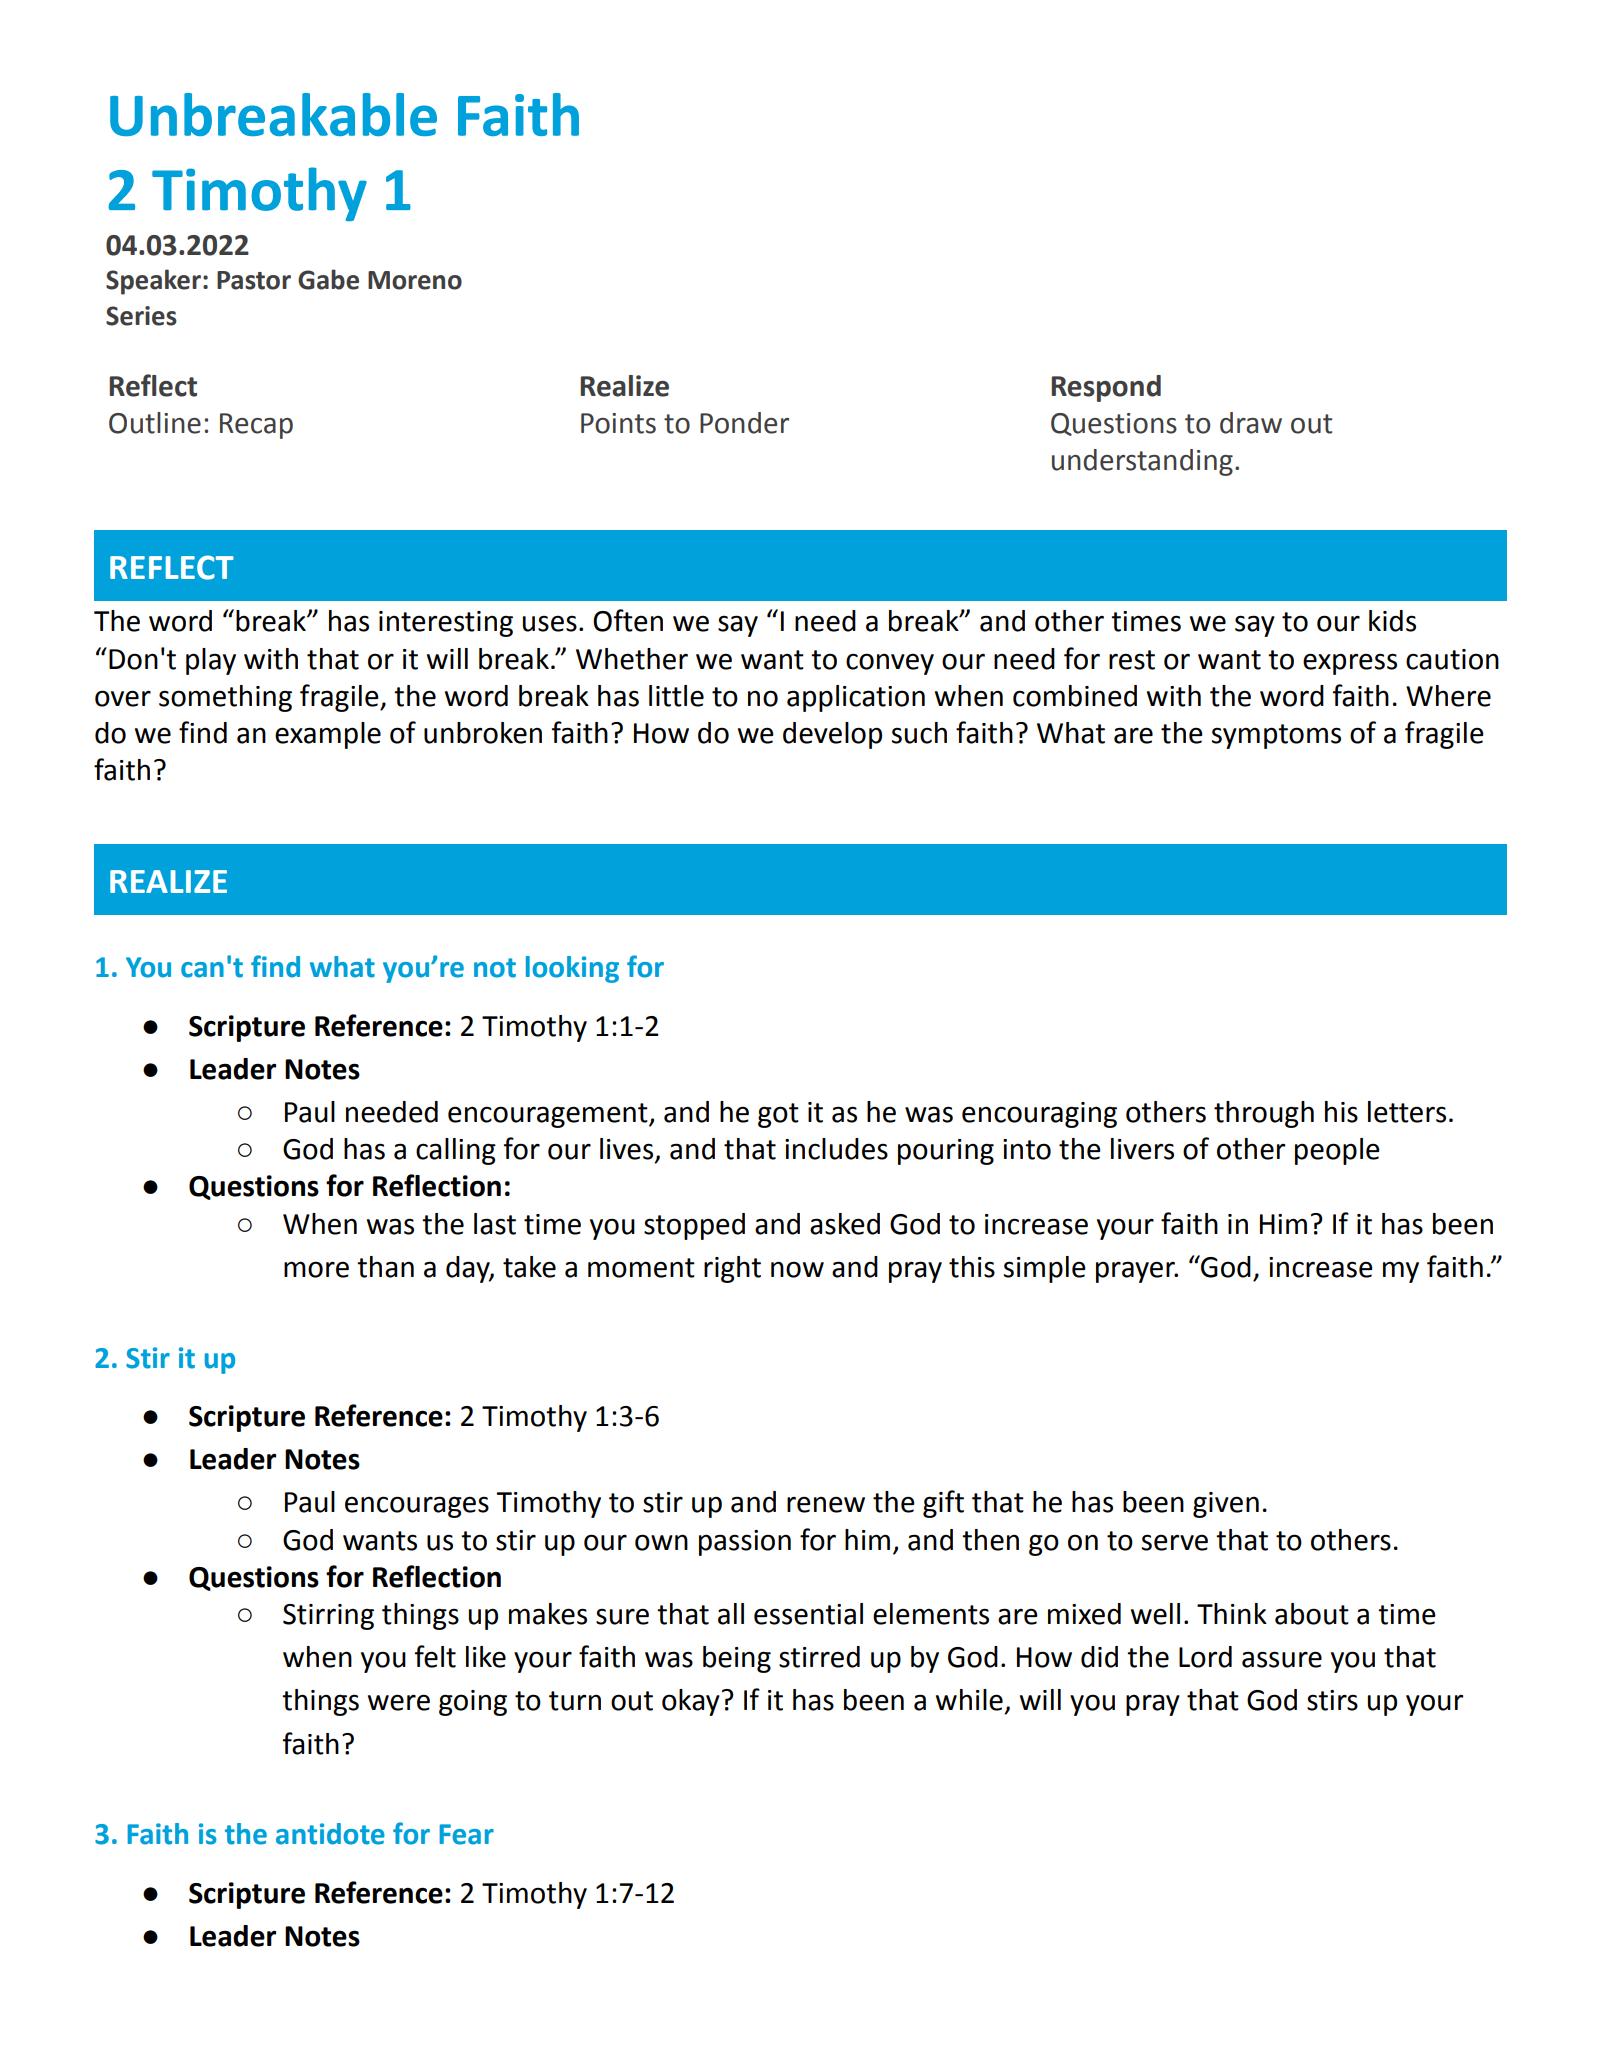  I want to click on express, so click(1350, 664).
